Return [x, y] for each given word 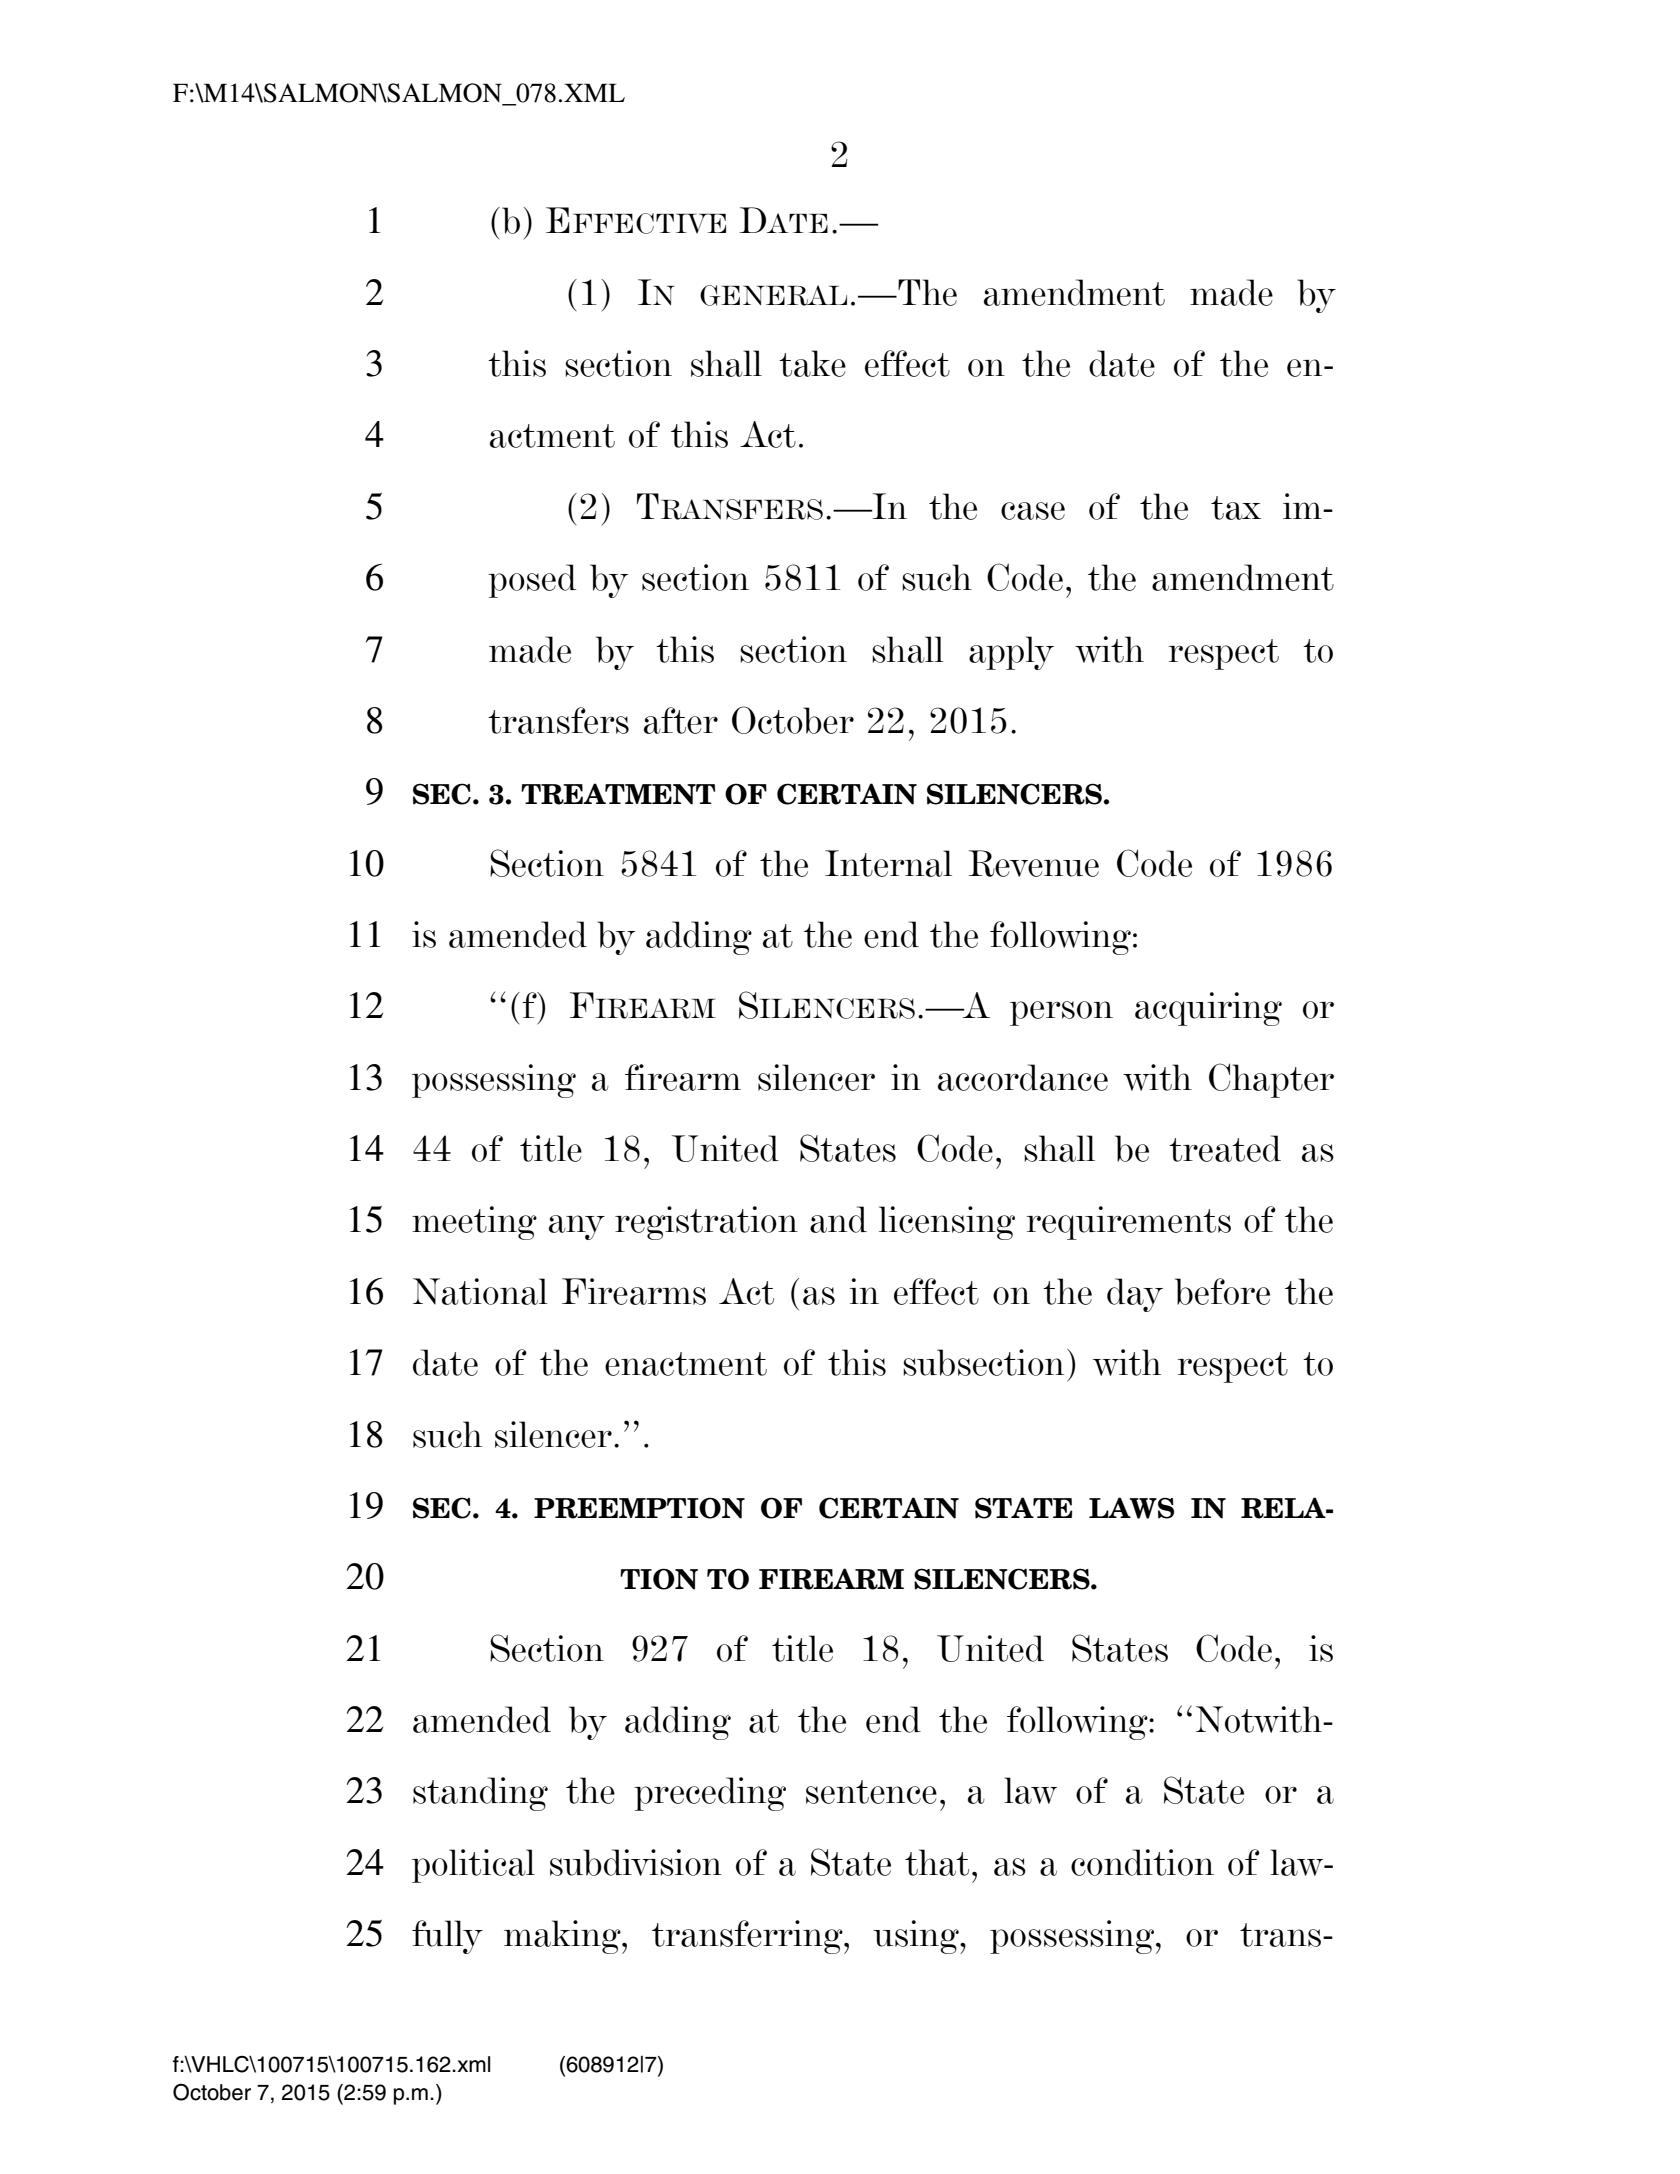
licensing [947, 1223]
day [1135, 1295]
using [917, 1937]
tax [1236, 508]
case [1033, 511]
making [563, 1937]
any [577, 1227]
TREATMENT [618, 794]
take [812, 363]
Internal [888, 863]
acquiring [1208, 1009]
